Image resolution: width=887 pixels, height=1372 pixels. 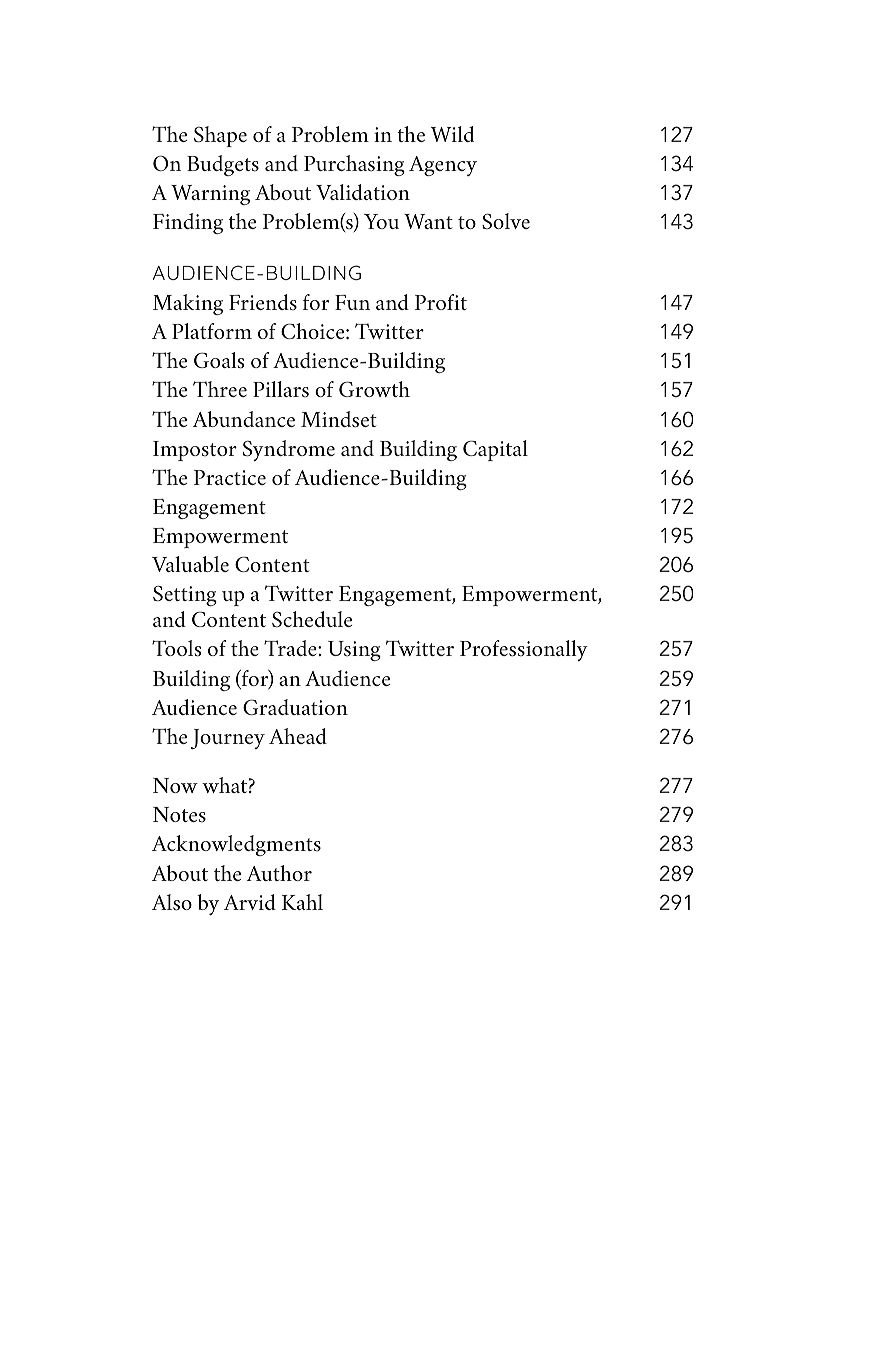 I want to click on Profit, so click(x=441, y=302).
